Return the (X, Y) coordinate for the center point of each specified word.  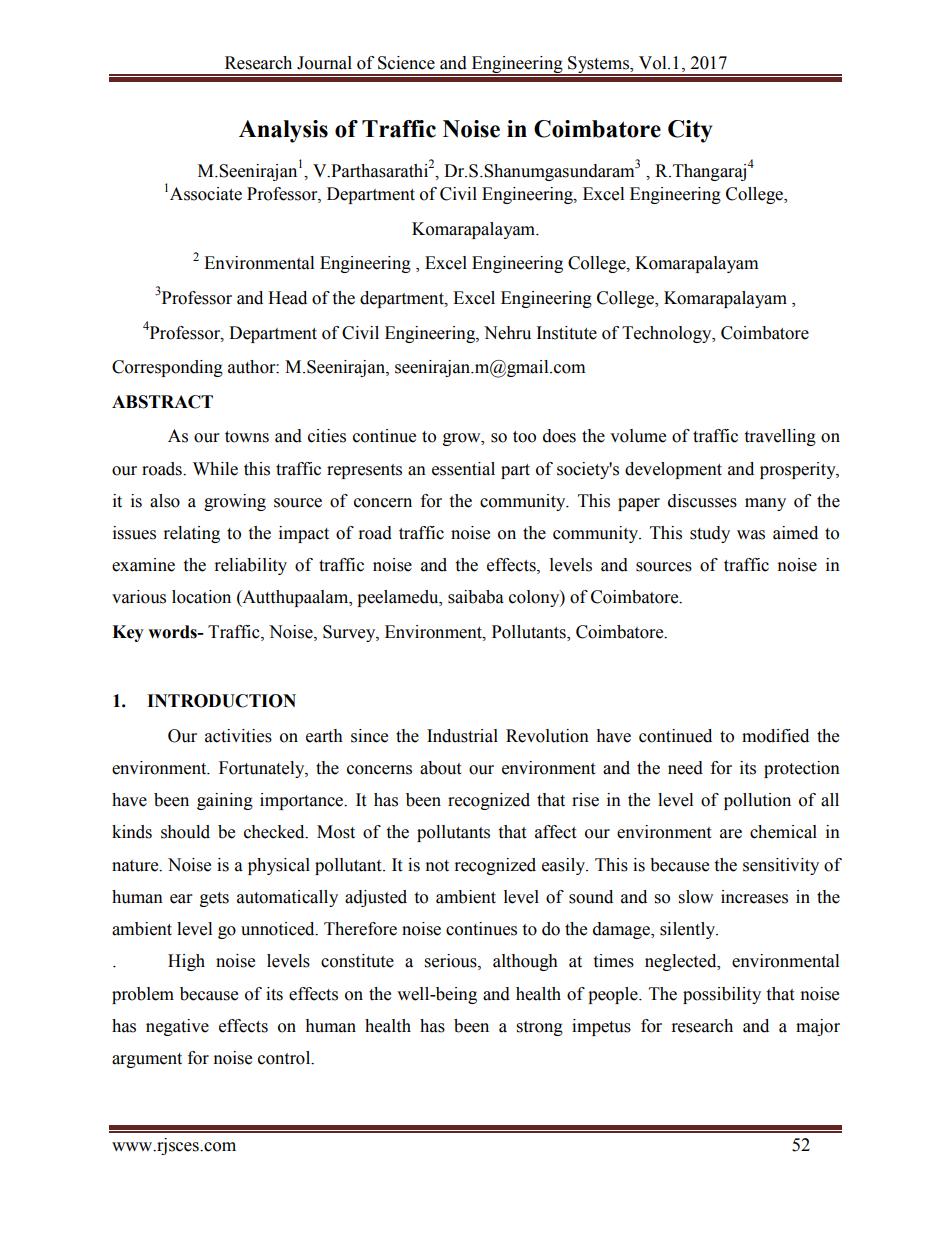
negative (177, 1027)
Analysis (283, 131)
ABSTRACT (162, 402)
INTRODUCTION (221, 701)
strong (540, 1028)
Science (406, 63)
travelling (780, 437)
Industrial (462, 736)
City (690, 131)
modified (775, 736)
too (524, 437)
